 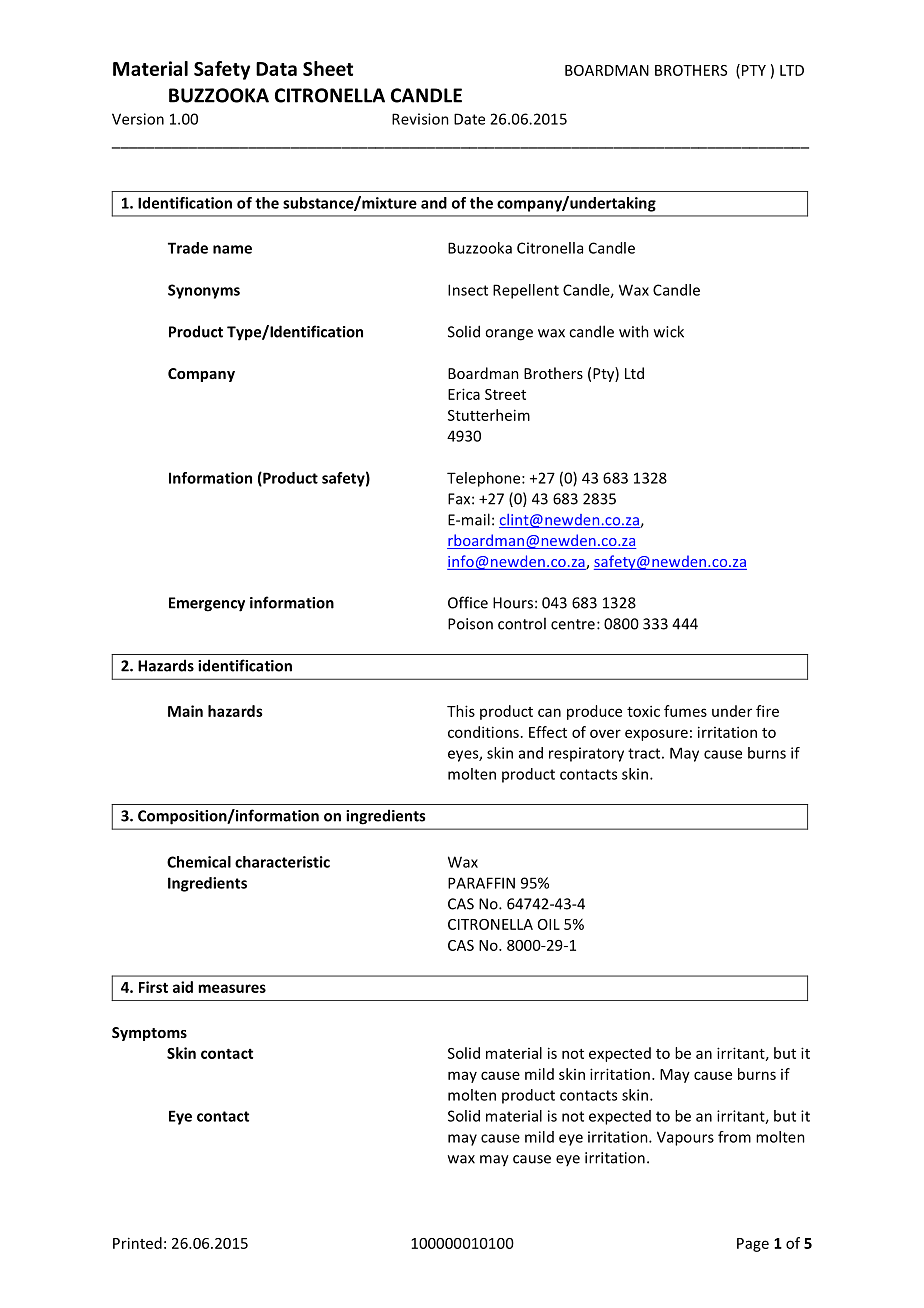 What do you see at coordinates (669, 331) in the screenshot?
I see `wick` at bounding box center [669, 331].
